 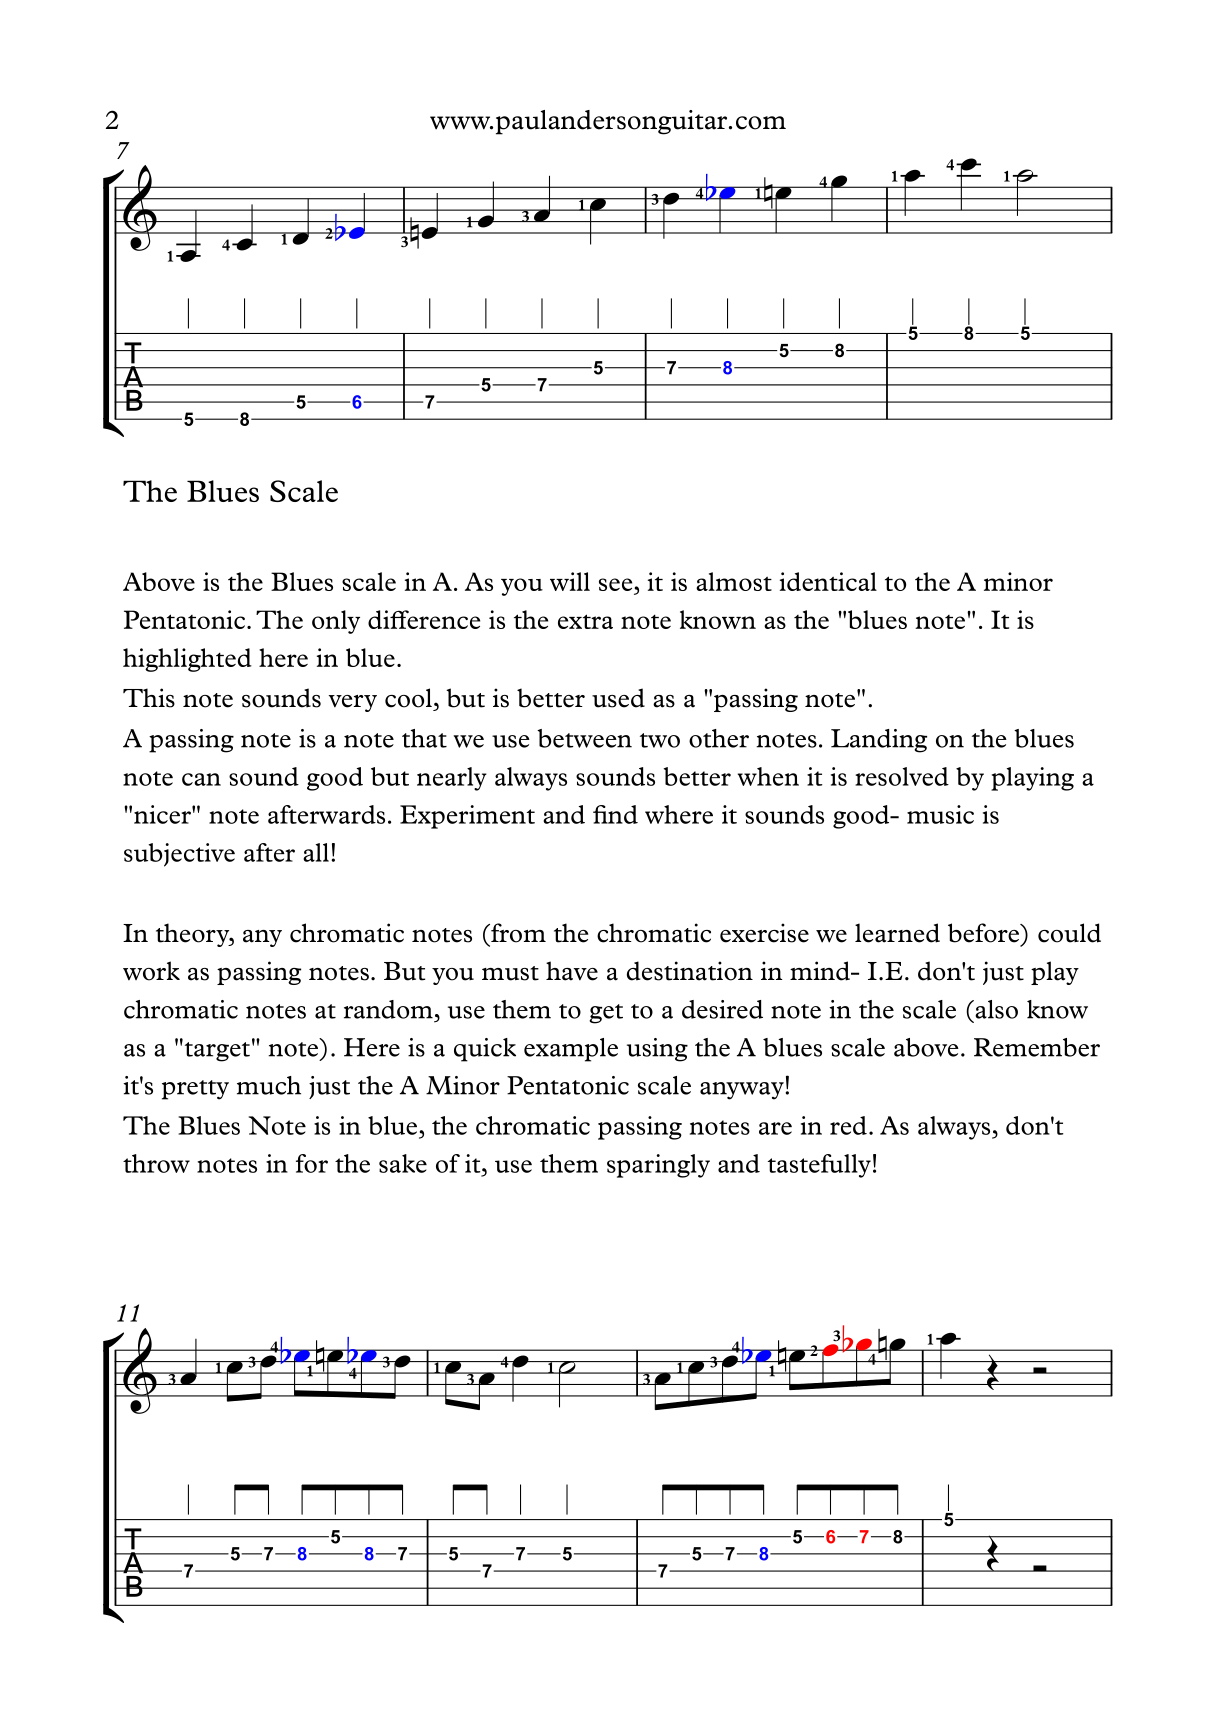 I want to click on work, so click(x=151, y=971).
